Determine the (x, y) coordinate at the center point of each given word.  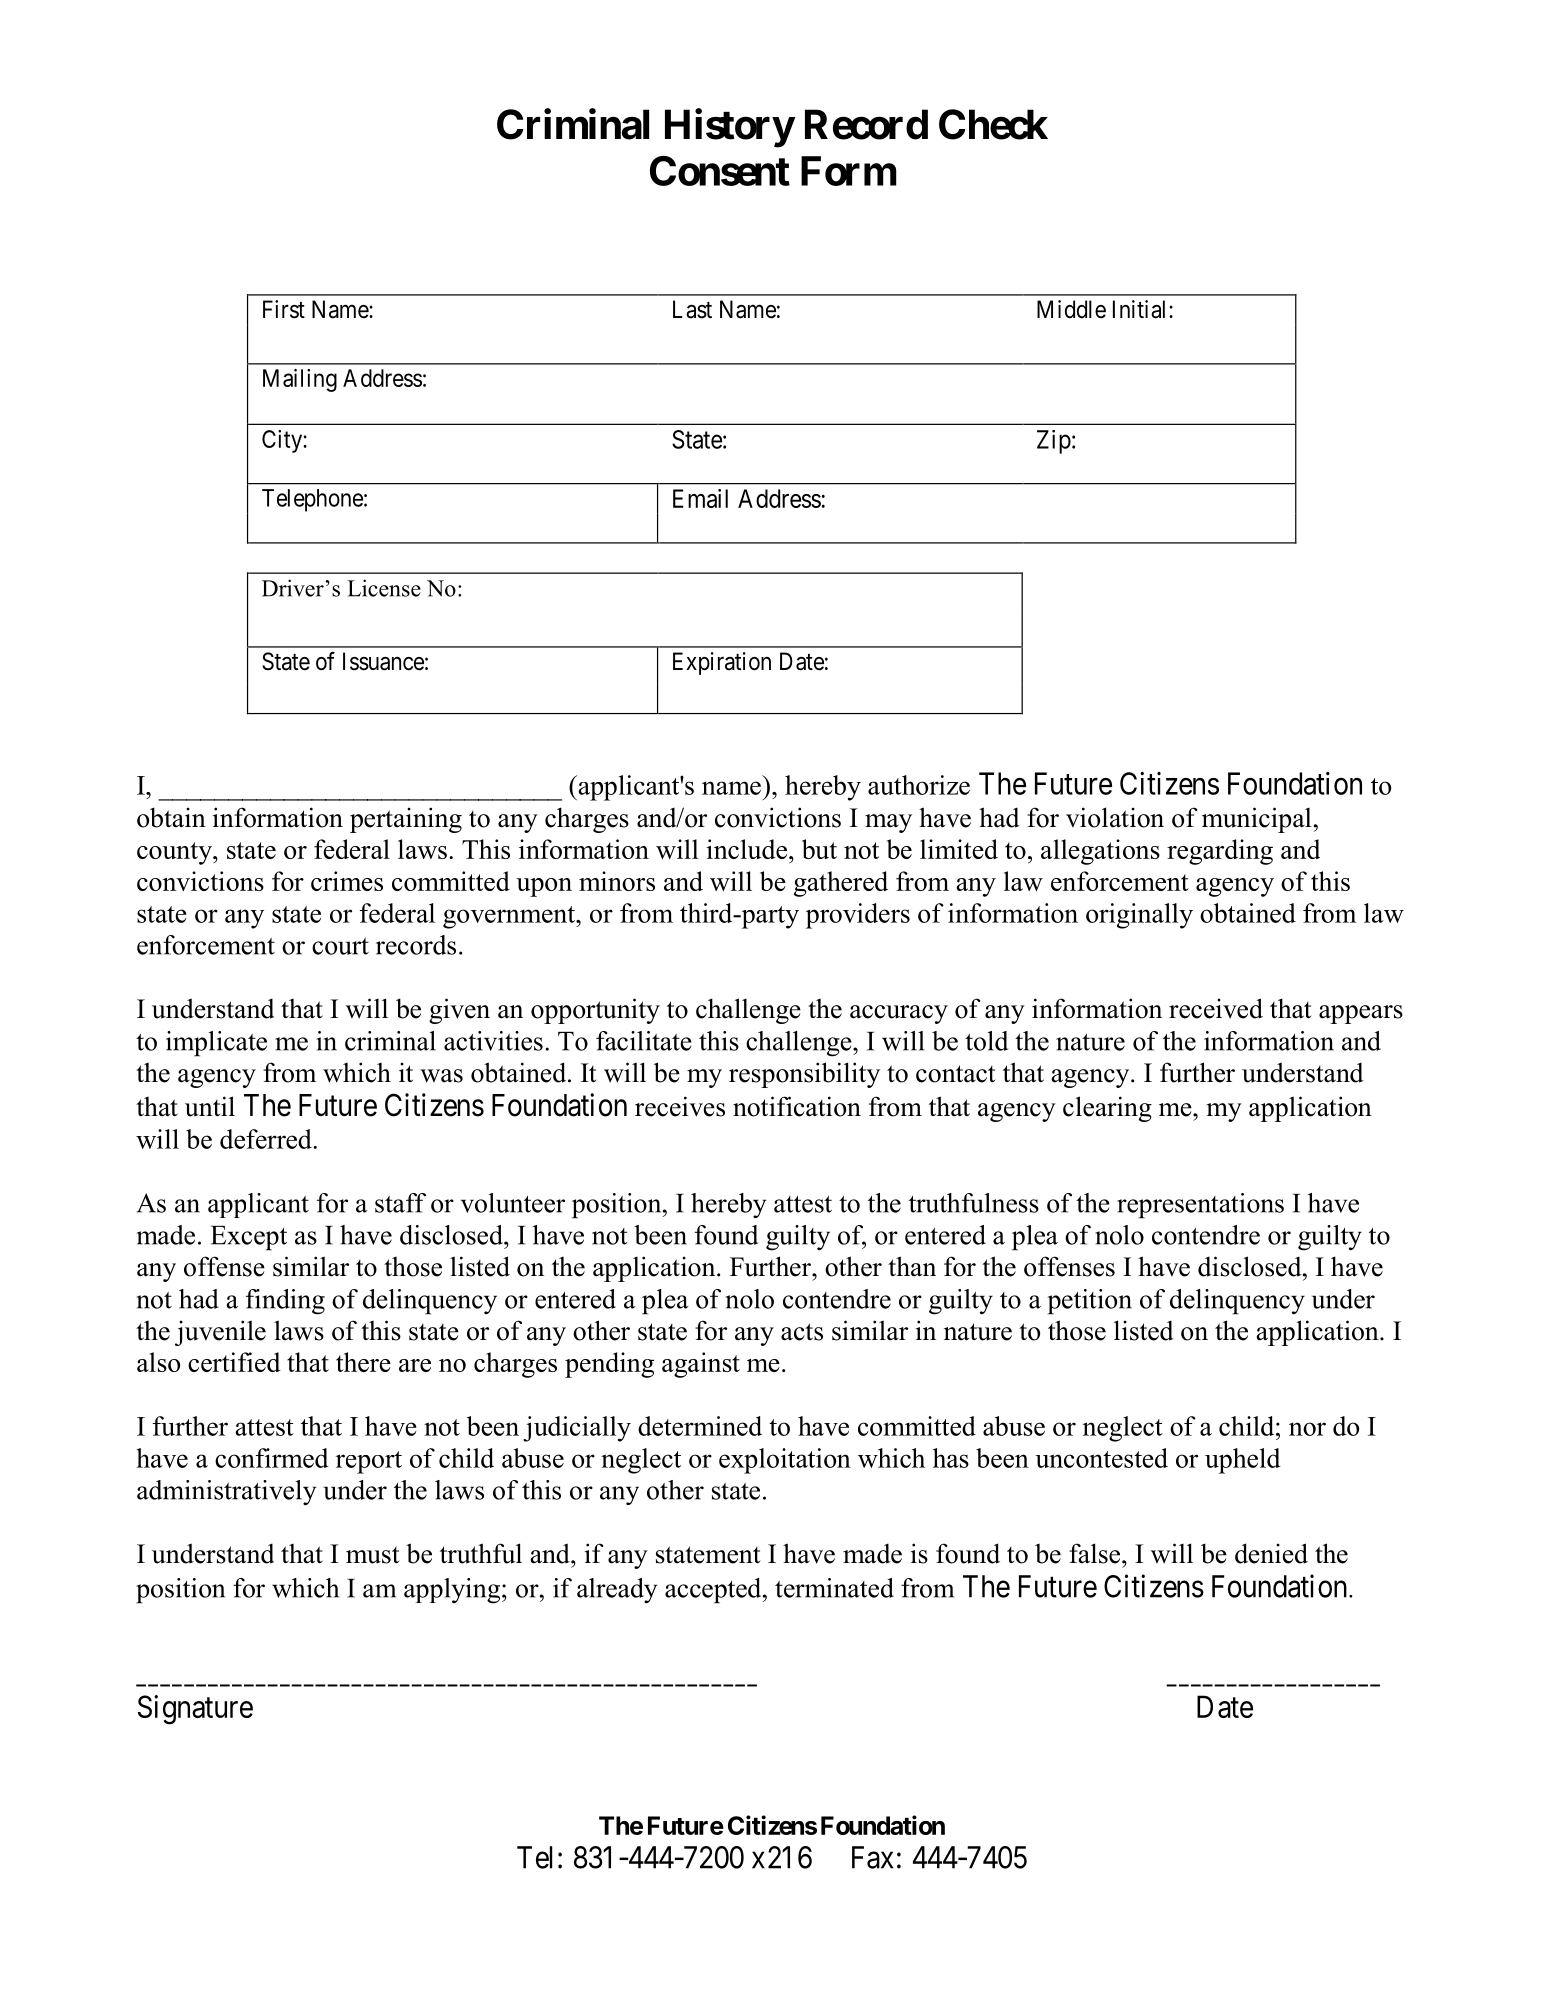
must (372, 1555)
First (284, 309)
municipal (1257, 820)
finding (285, 1302)
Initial (1141, 309)
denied (1271, 1553)
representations (1200, 1206)
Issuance (383, 661)
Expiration (722, 663)
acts (802, 1332)
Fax (872, 1857)
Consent (720, 171)
